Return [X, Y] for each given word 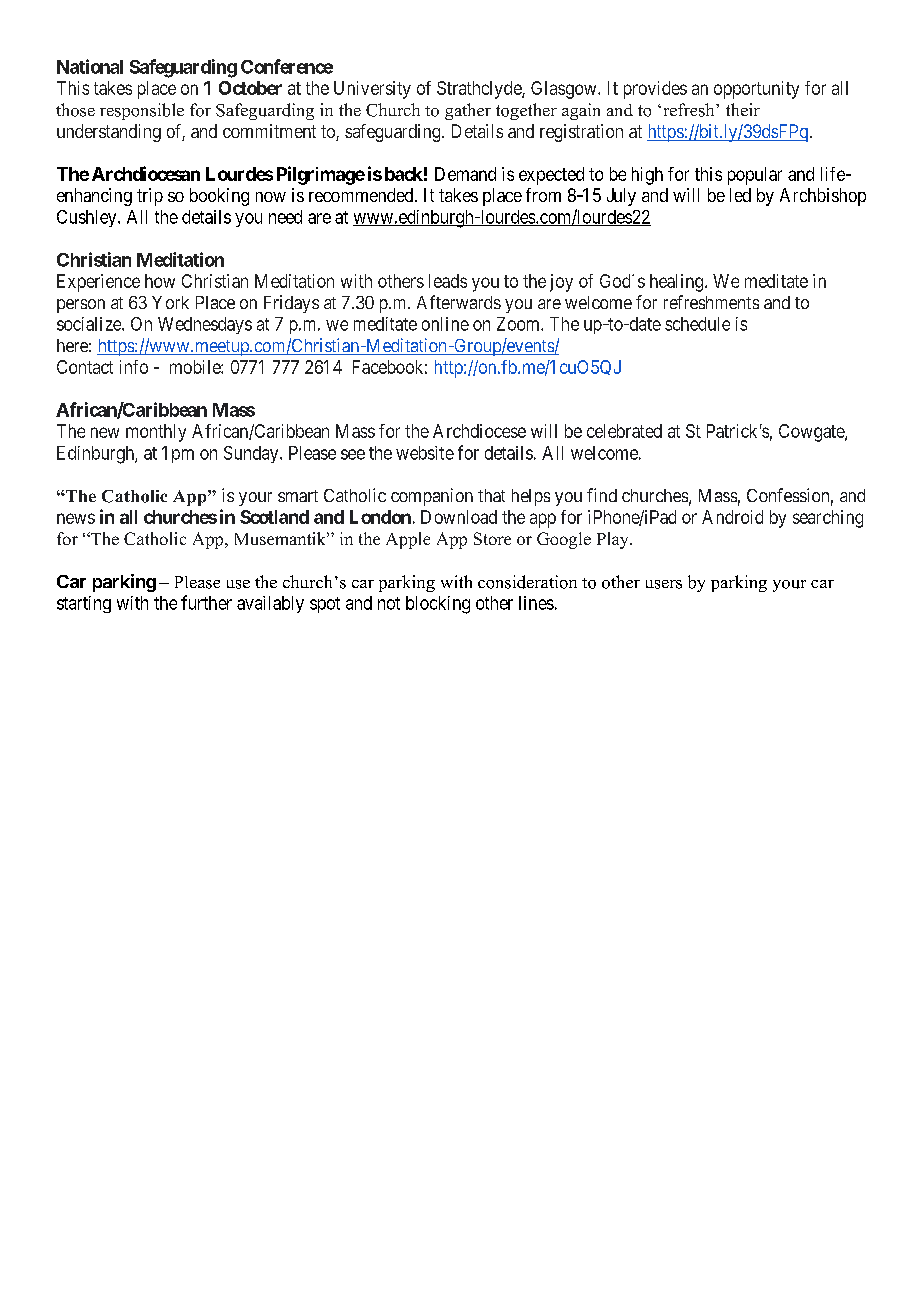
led [740, 195]
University [372, 90]
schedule [697, 324]
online [445, 324]
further [206, 602]
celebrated [624, 431]
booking [219, 197]
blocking [438, 605]
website [425, 453]
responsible [142, 111]
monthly [156, 433]
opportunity [756, 90]
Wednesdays [205, 325]
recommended [362, 195]
